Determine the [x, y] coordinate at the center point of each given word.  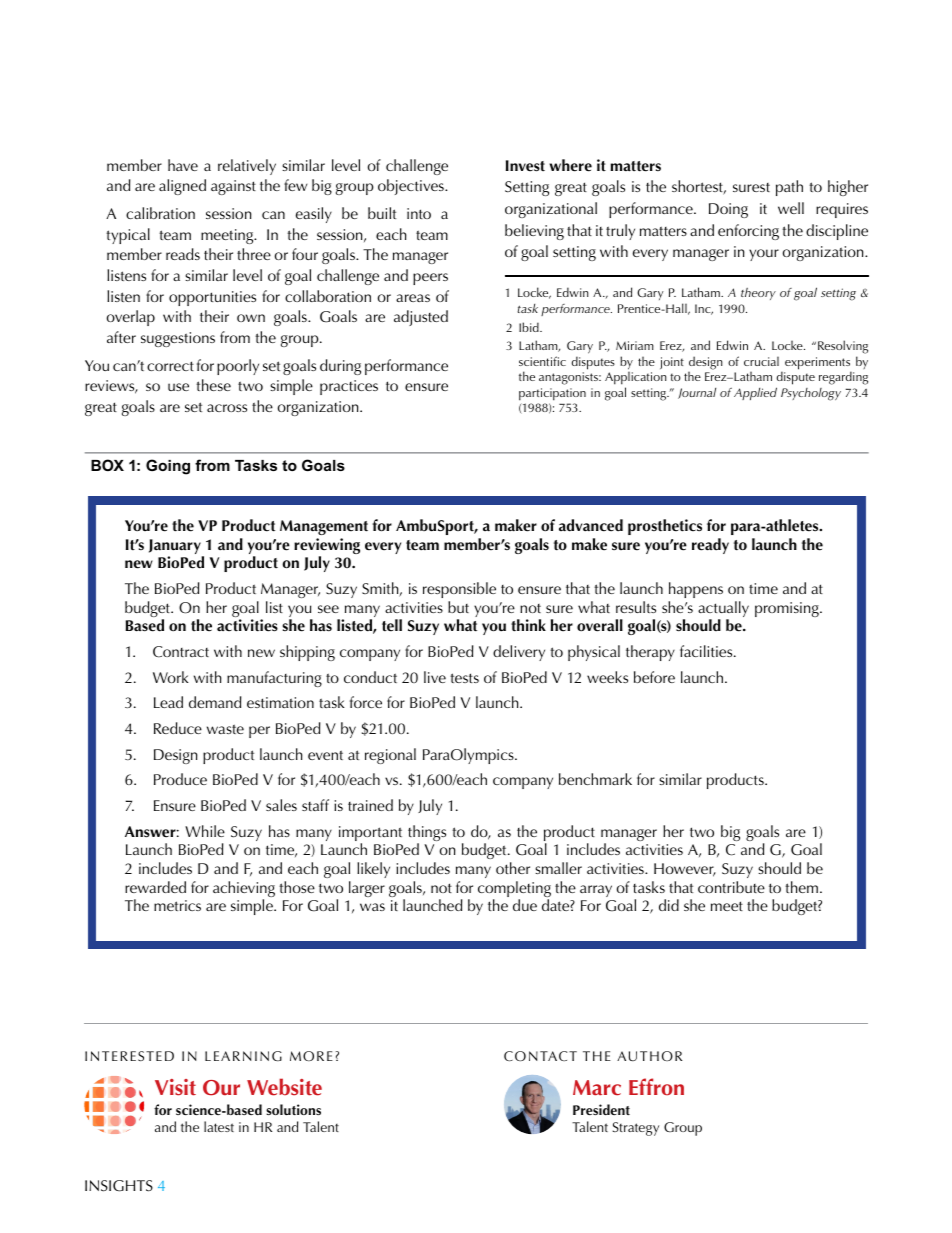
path [789, 188]
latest [219, 1126]
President [601, 1109]
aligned [182, 187]
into [419, 213]
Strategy [636, 1129]
